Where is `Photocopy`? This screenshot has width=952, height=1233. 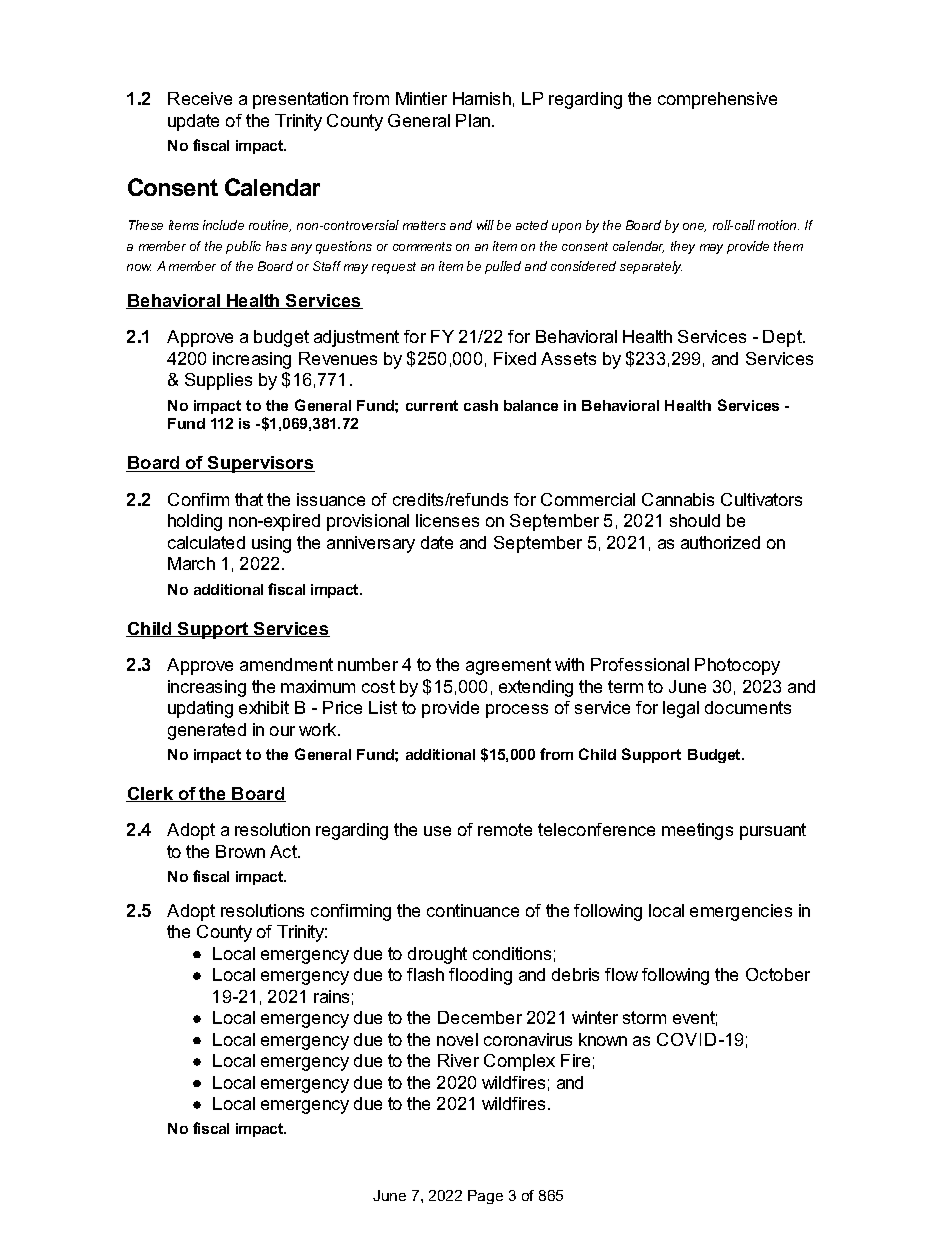
Photocopy is located at coordinates (737, 666).
